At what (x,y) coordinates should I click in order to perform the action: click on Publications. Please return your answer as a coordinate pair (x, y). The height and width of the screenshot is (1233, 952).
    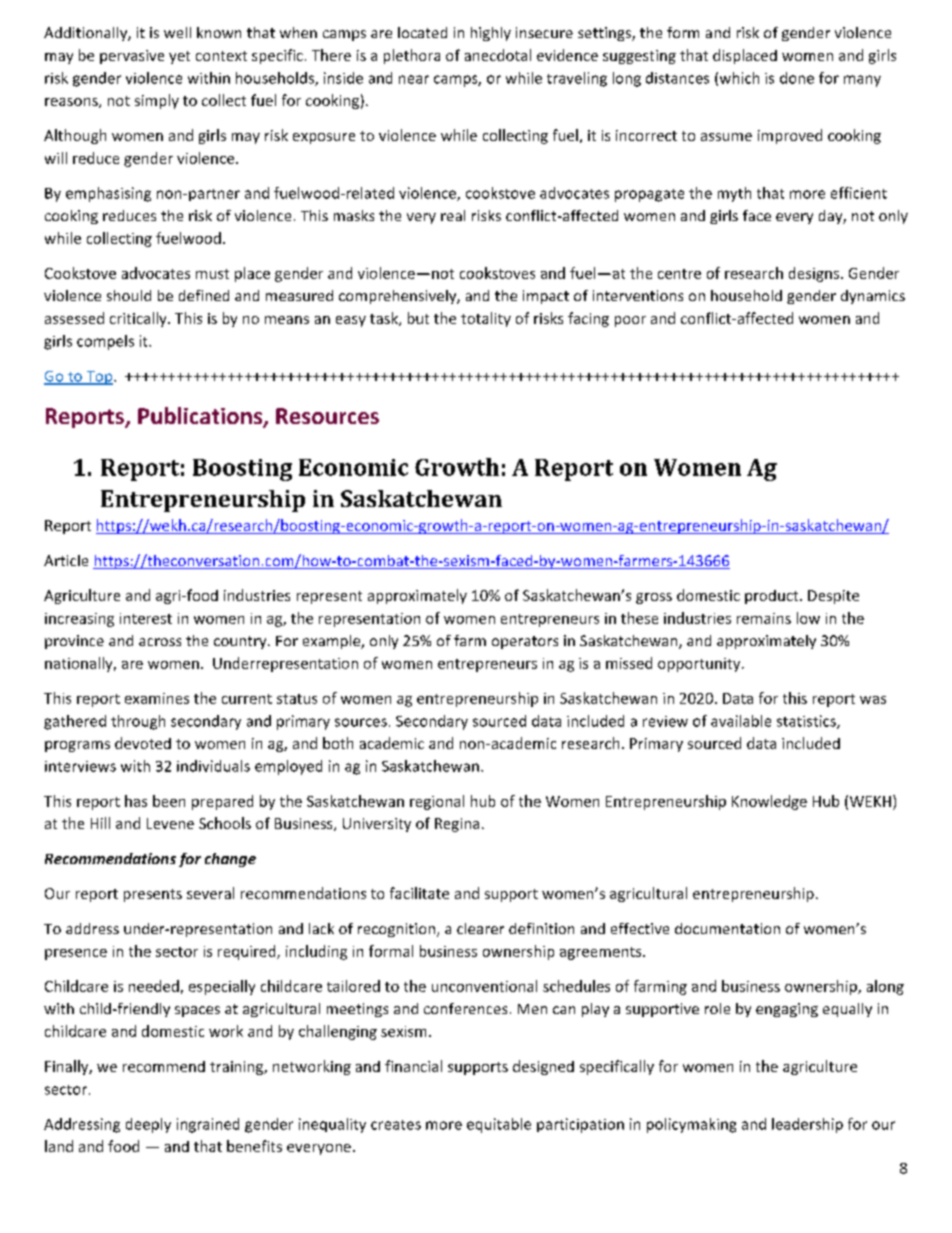
    Looking at the image, I should click on (201, 417).
